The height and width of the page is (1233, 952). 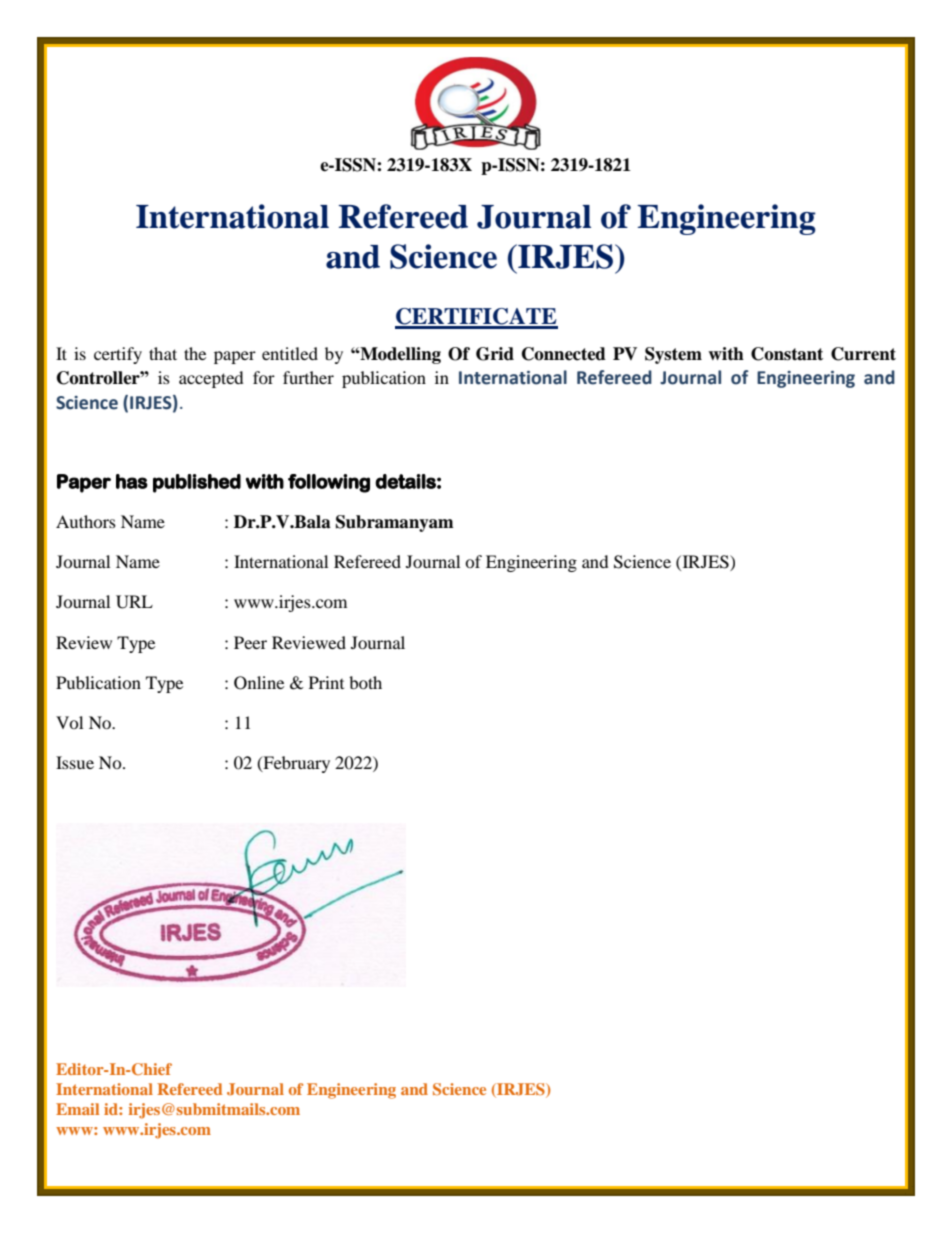 I want to click on Email, so click(x=77, y=1109).
